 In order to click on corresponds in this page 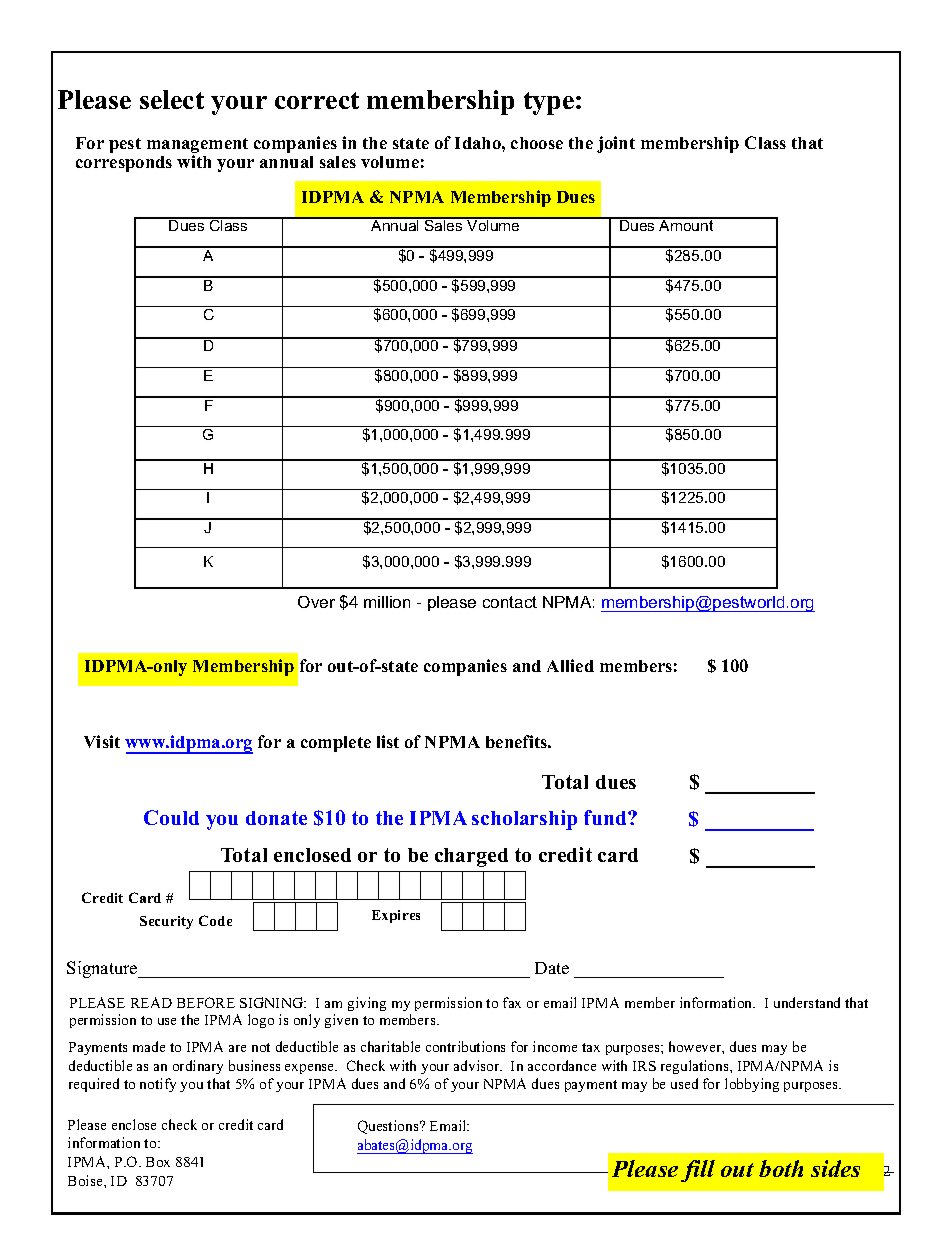, I will do `click(124, 164)`.
